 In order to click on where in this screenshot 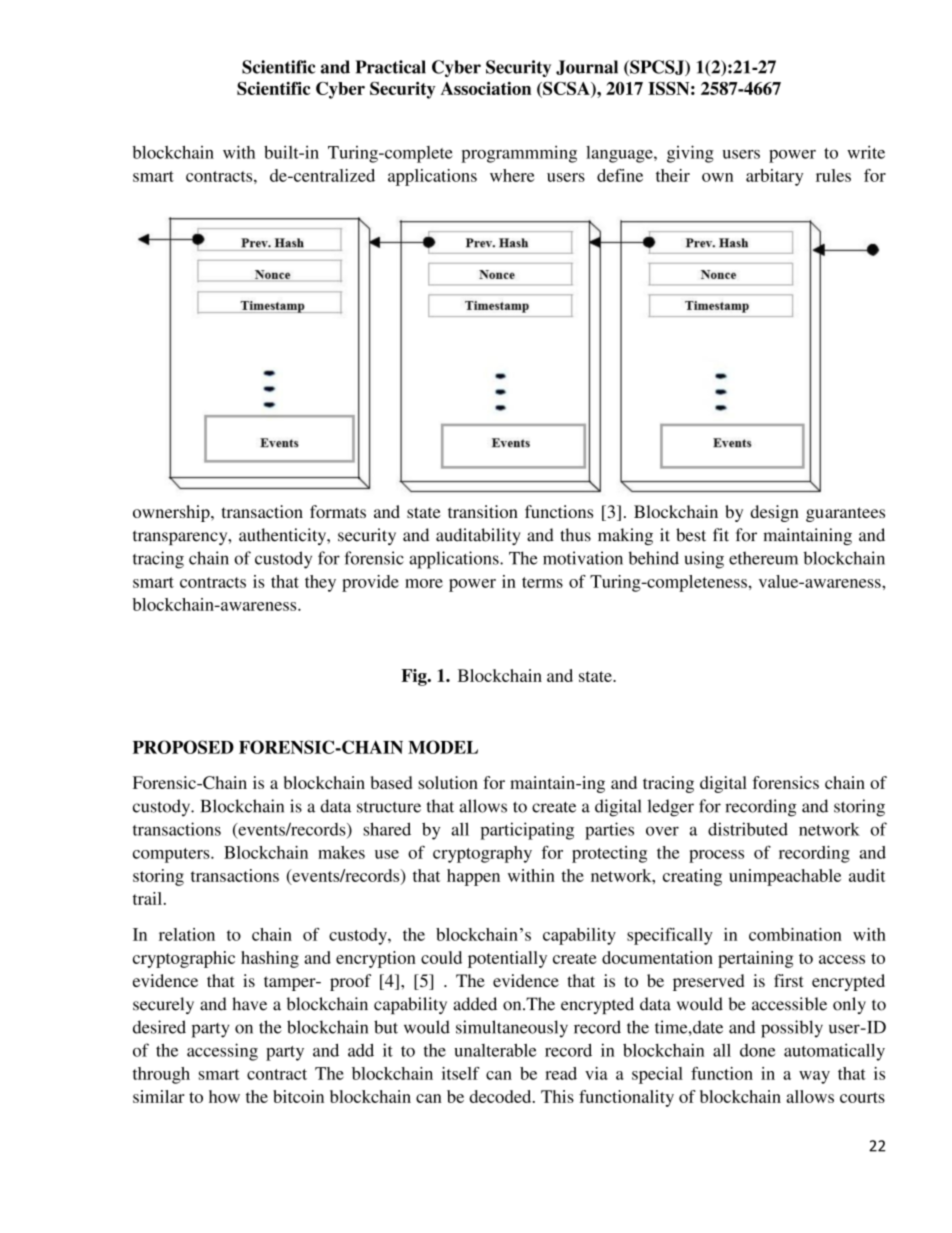, I will do `click(512, 175)`.
